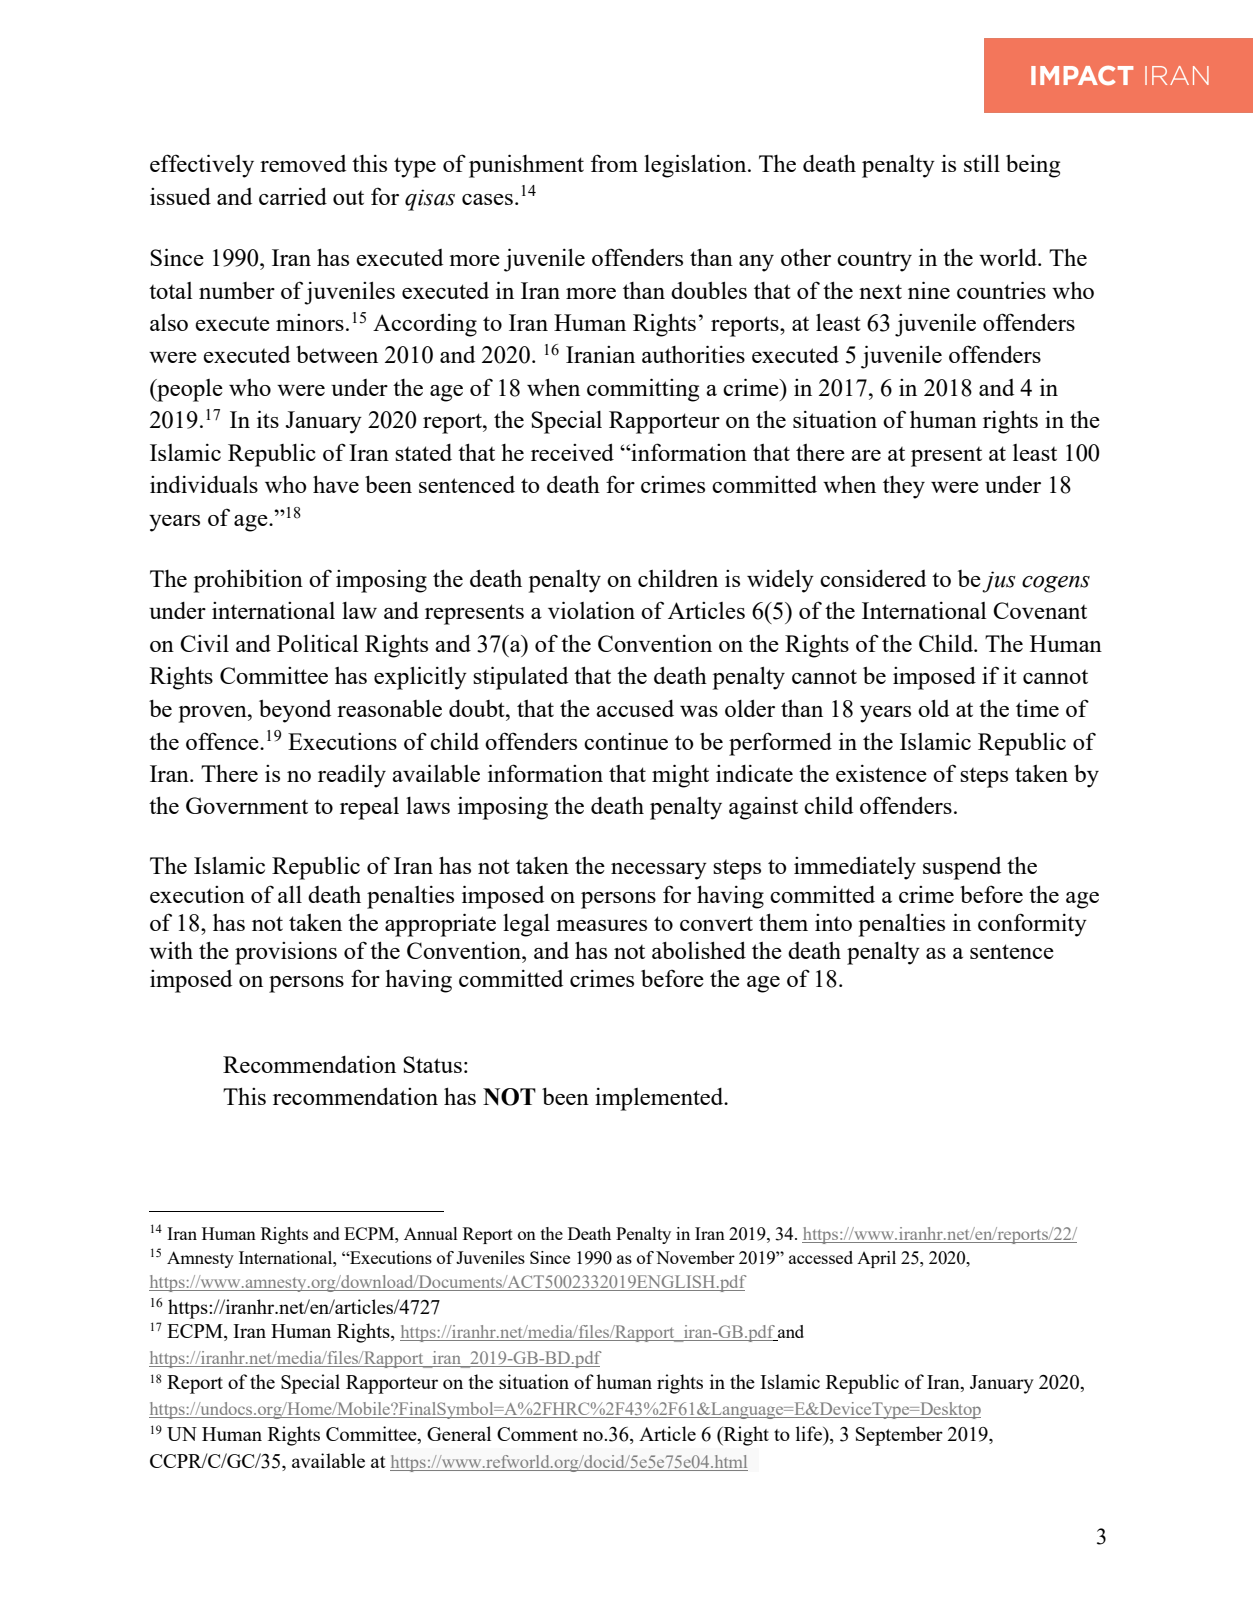 The image size is (1253, 1621). Describe the element at coordinates (614, 163) in the image. I see `from` at that location.
